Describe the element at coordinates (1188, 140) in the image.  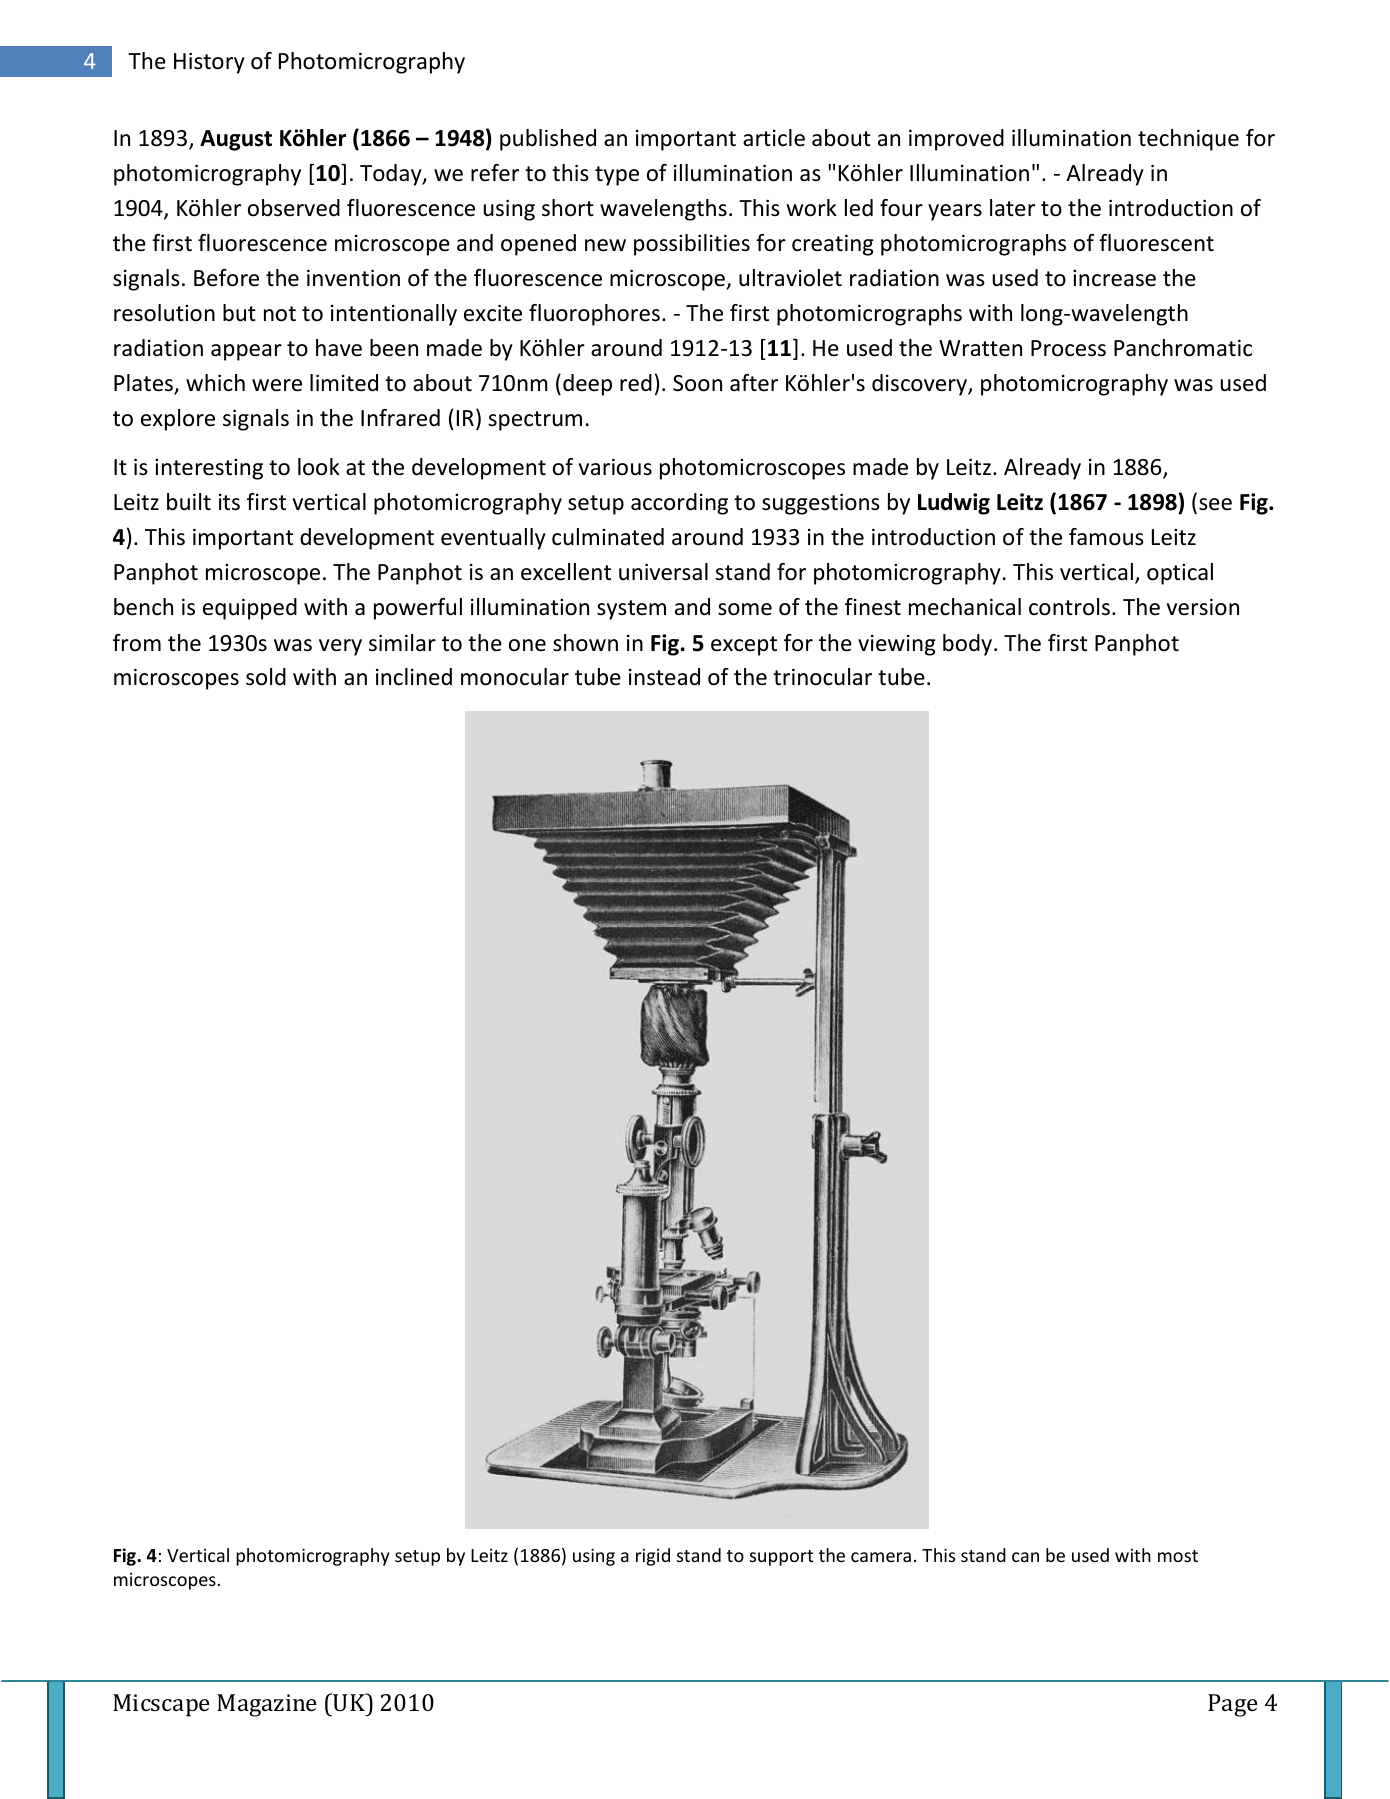
I see `technique` at that location.
